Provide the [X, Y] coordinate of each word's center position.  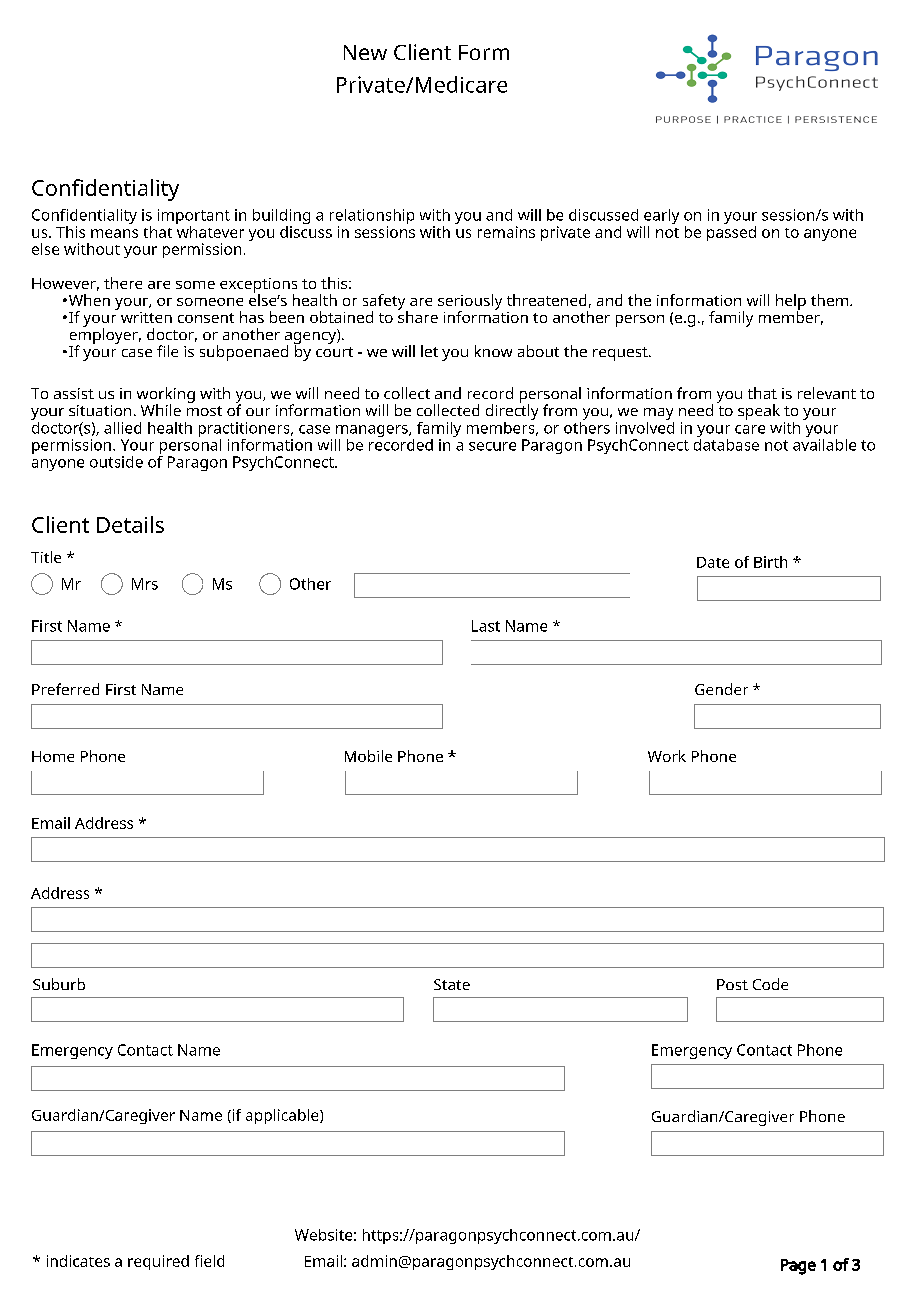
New [365, 52]
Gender [721, 689]
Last [486, 626]
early [661, 218]
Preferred [65, 689]
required [158, 1262]
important [194, 218]
